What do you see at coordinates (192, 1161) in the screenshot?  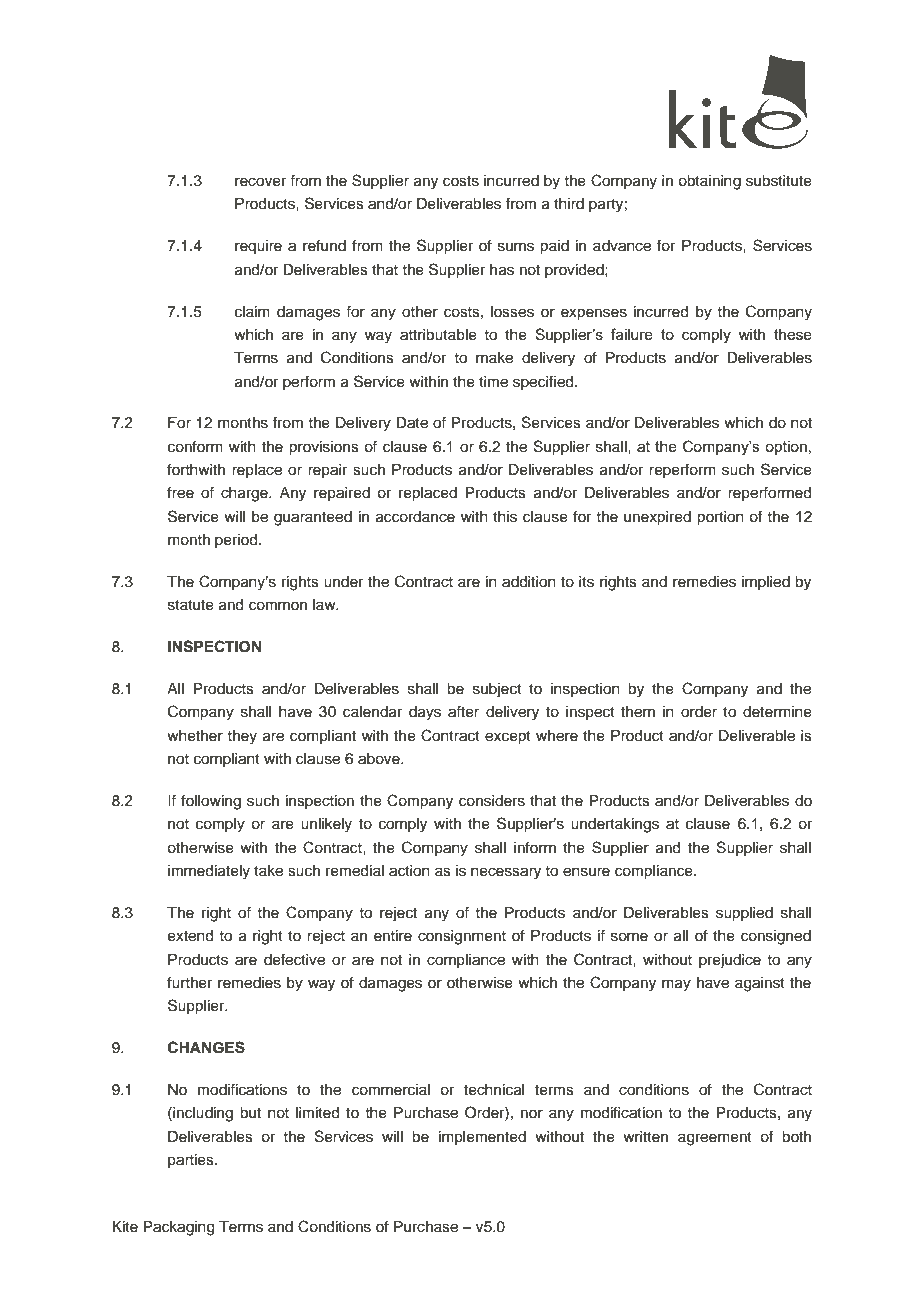 I see `parties` at bounding box center [192, 1161].
